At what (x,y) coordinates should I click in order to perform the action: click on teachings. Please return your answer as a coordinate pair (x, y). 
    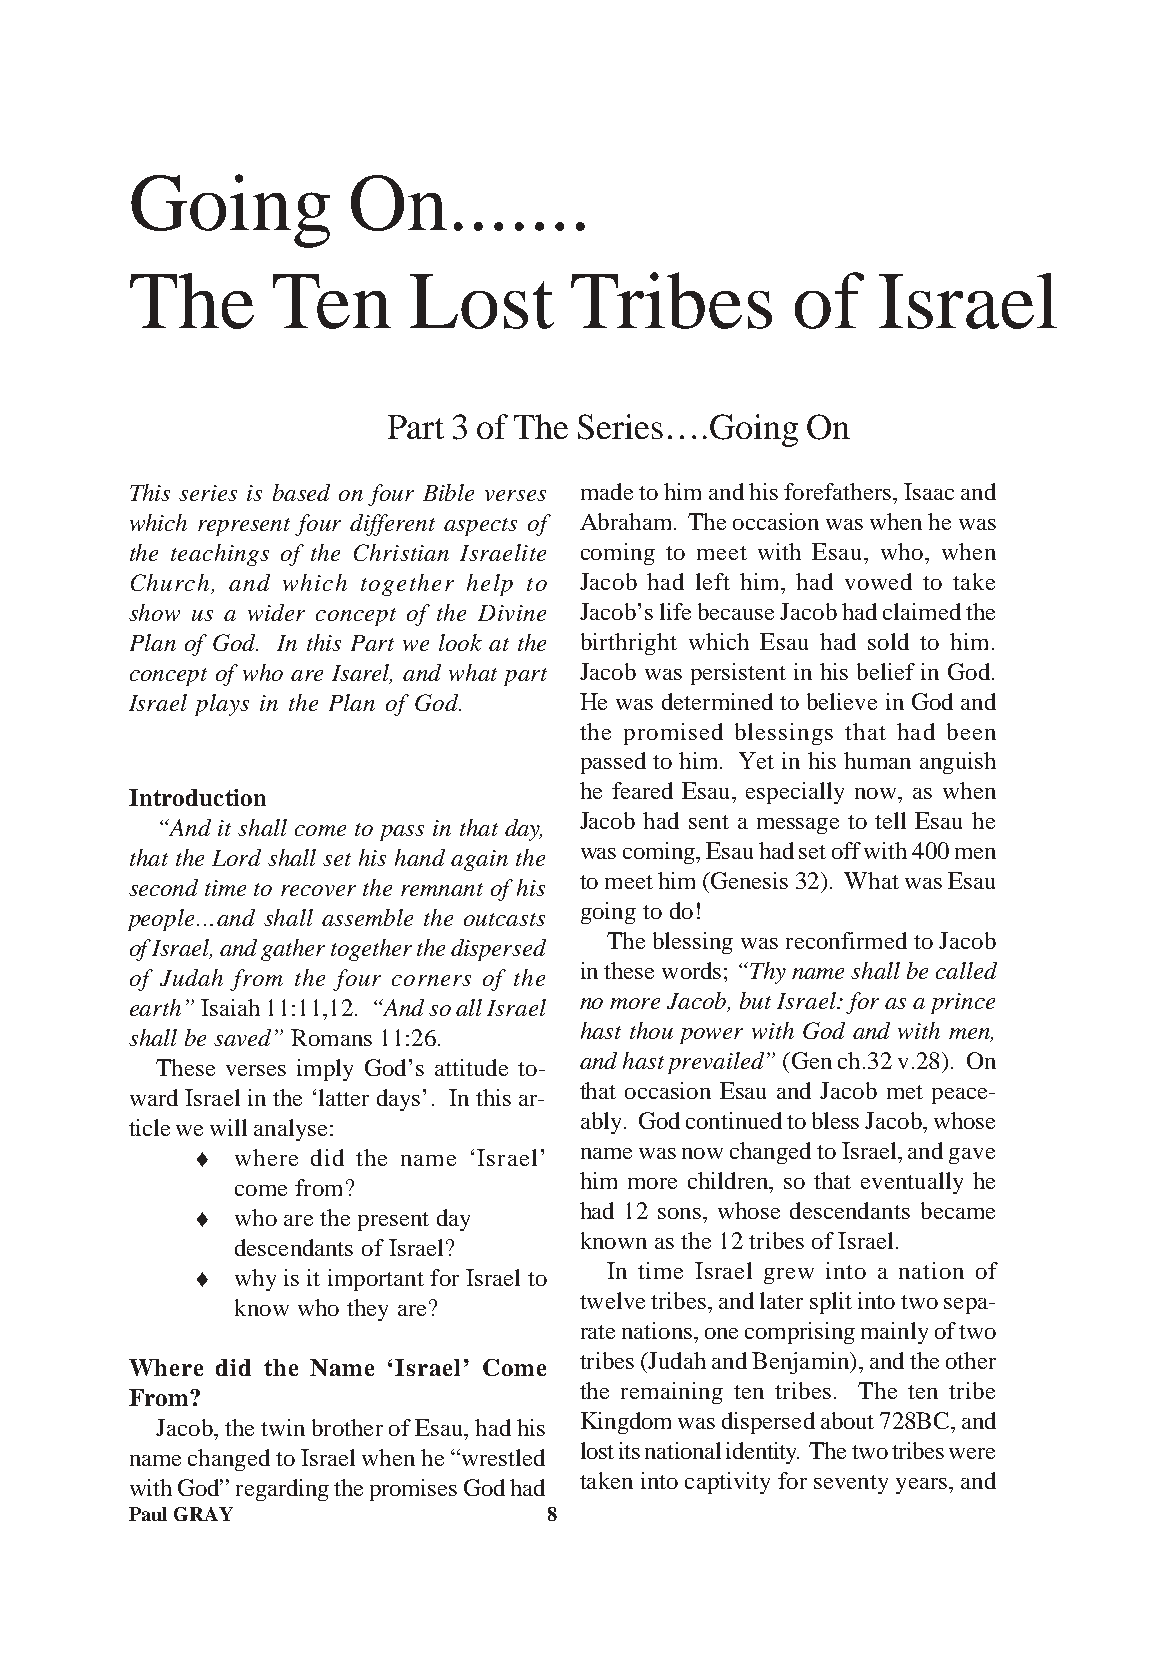
    Looking at the image, I should click on (220, 555).
